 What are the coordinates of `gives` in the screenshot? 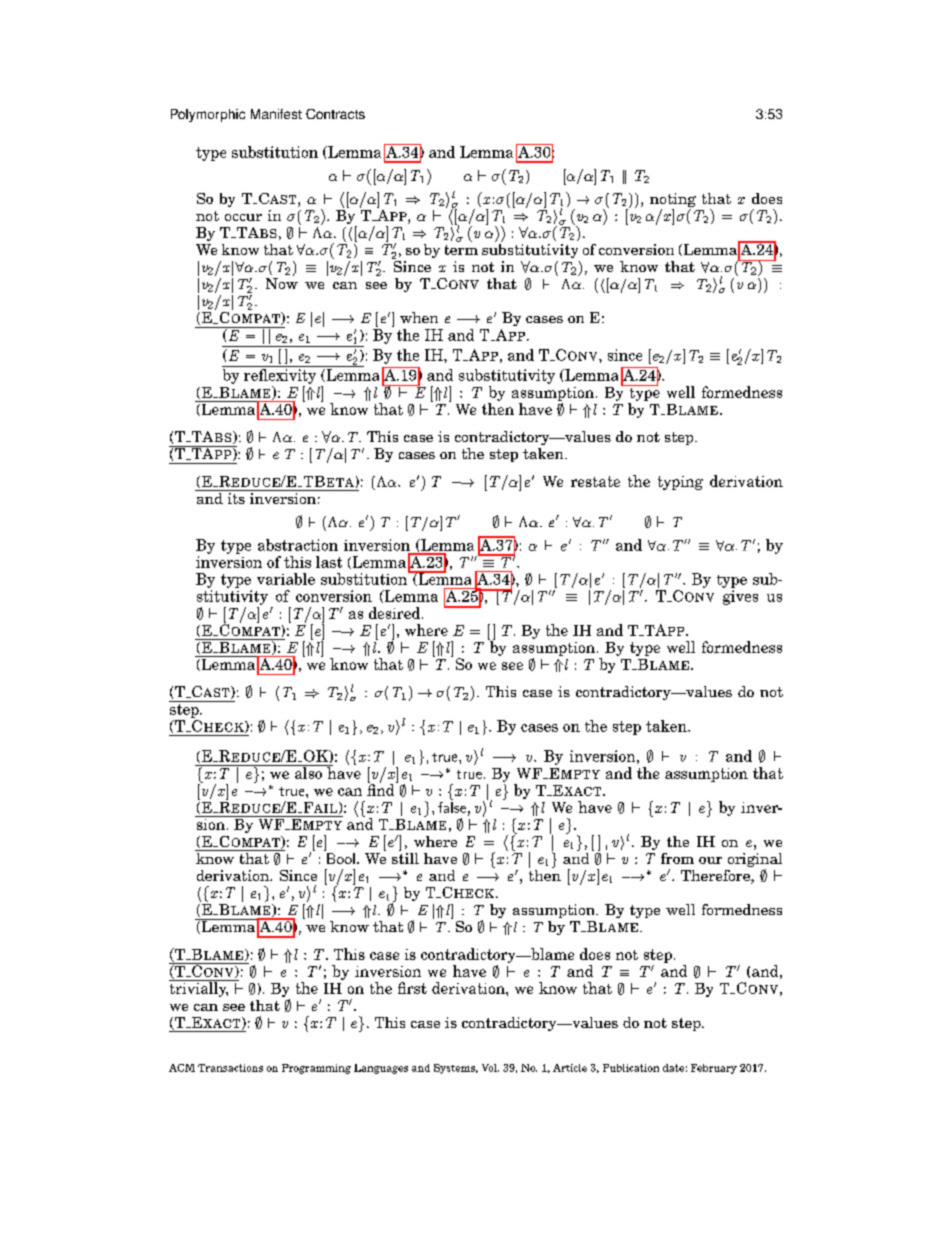 It's located at (740, 597).
